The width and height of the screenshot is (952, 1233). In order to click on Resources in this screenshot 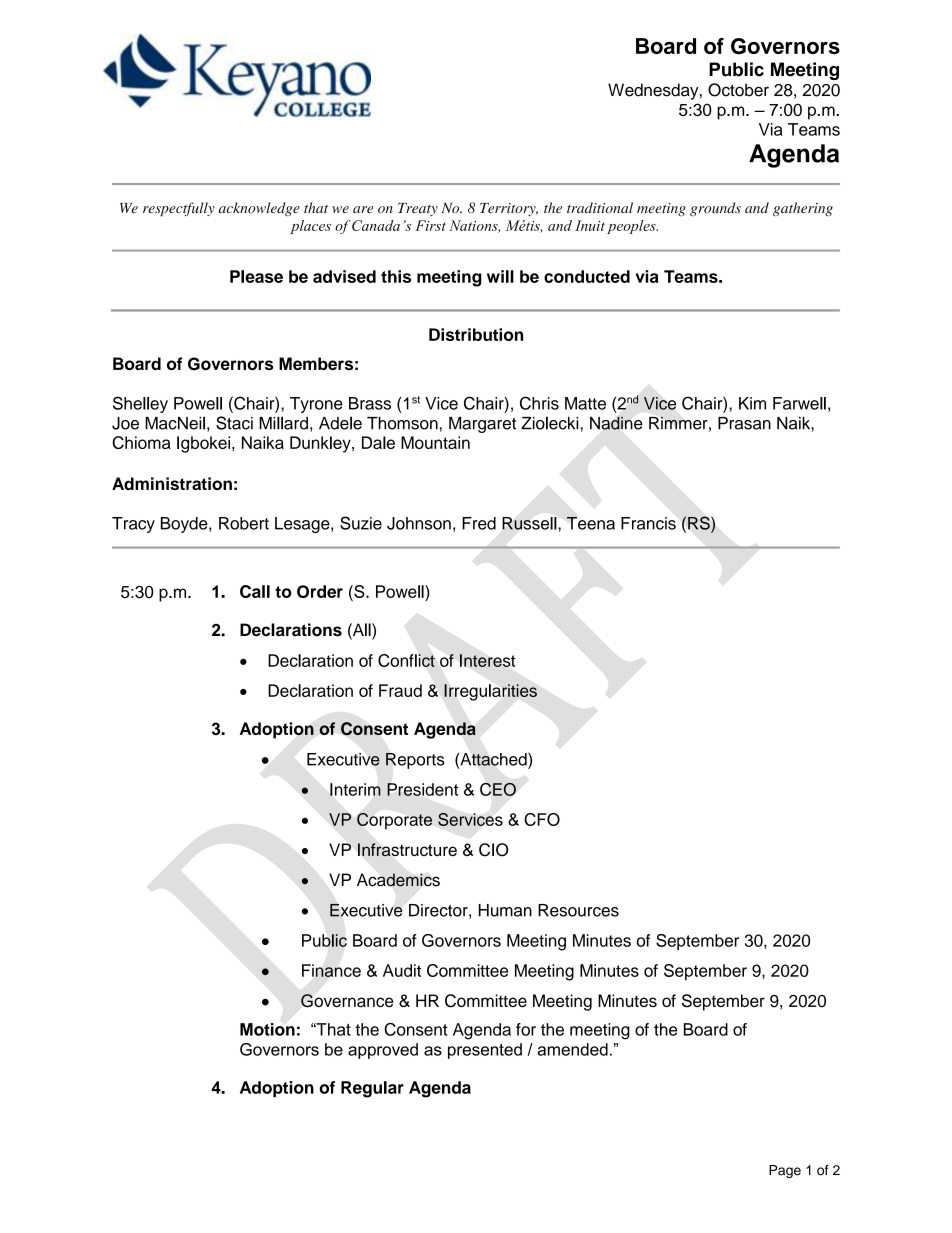, I will do `click(578, 910)`.
